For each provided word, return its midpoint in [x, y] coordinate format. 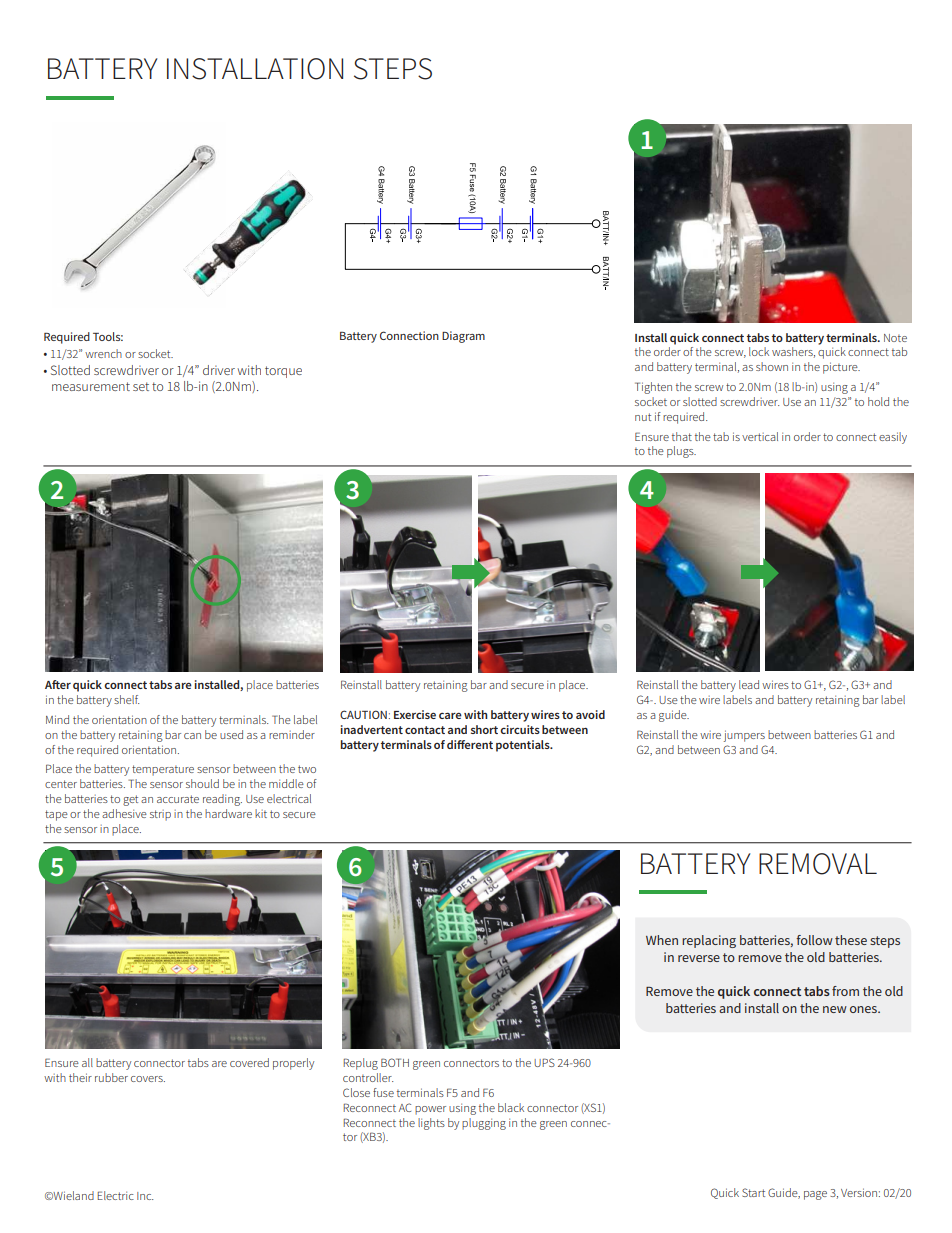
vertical [760, 436]
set [141, 386]
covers [148, 1079]
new [835, 1009]
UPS [544, 1062]
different [470, 744]
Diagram [463, 337]
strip [160, 815]
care [450, 715]
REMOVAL [818, 864]
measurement [91, 386]
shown [772, 366]
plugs [681, 452]
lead [749, 684]
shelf [126, 699]
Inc [145, 1196]
